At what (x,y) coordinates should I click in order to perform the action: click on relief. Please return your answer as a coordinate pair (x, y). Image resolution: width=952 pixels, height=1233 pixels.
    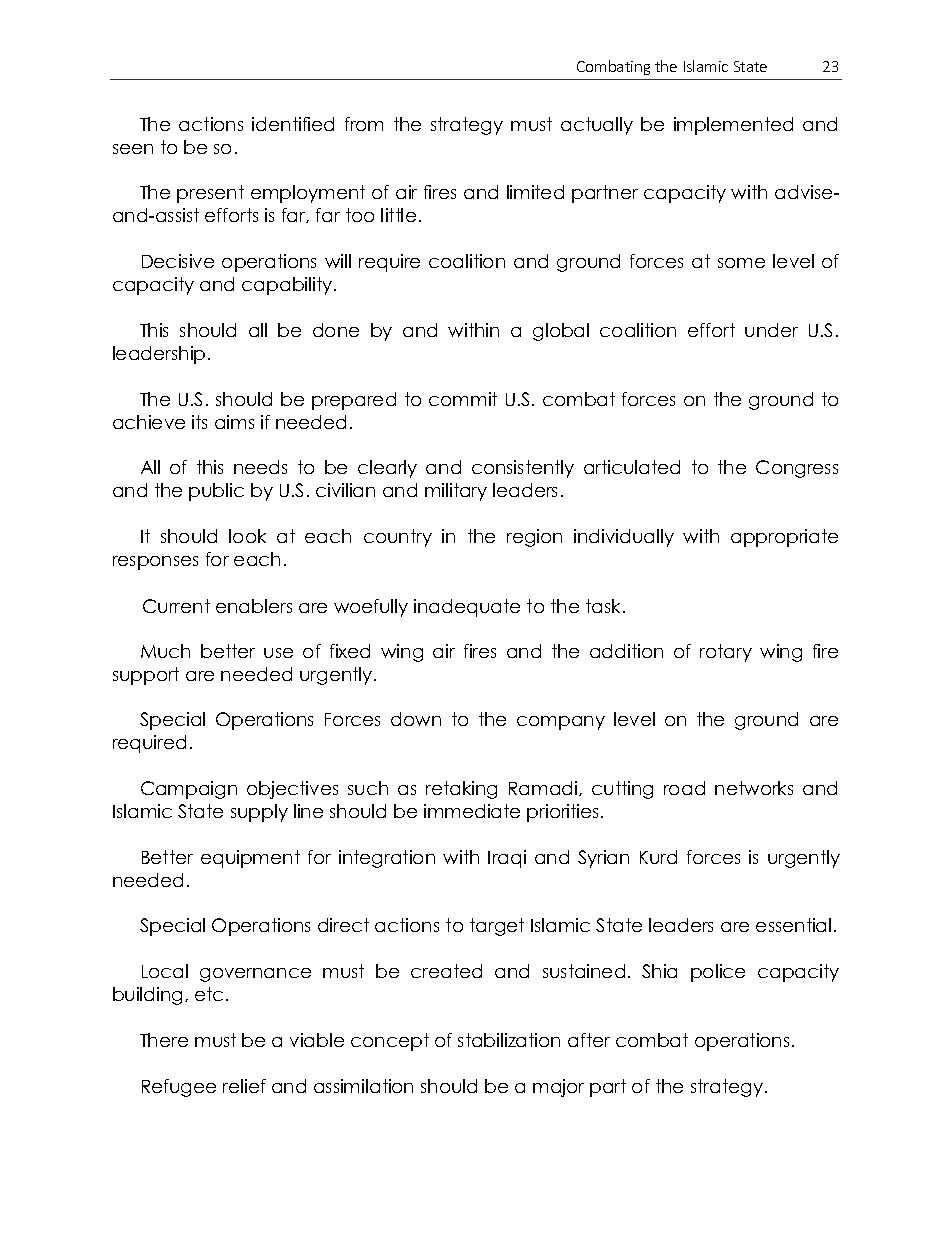
    Looking at the image, I should click on (244, 1086).
